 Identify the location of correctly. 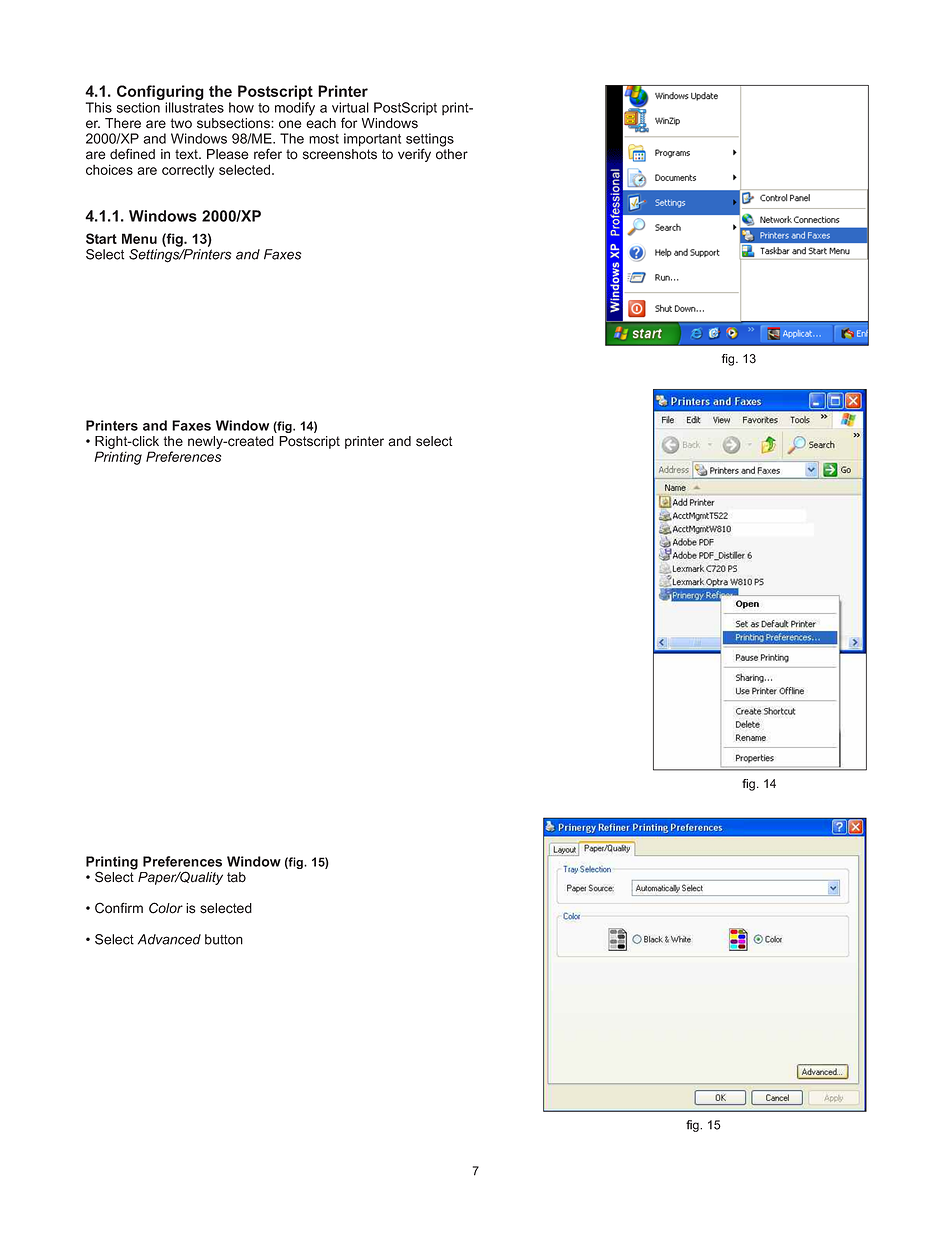
(188, 171).
